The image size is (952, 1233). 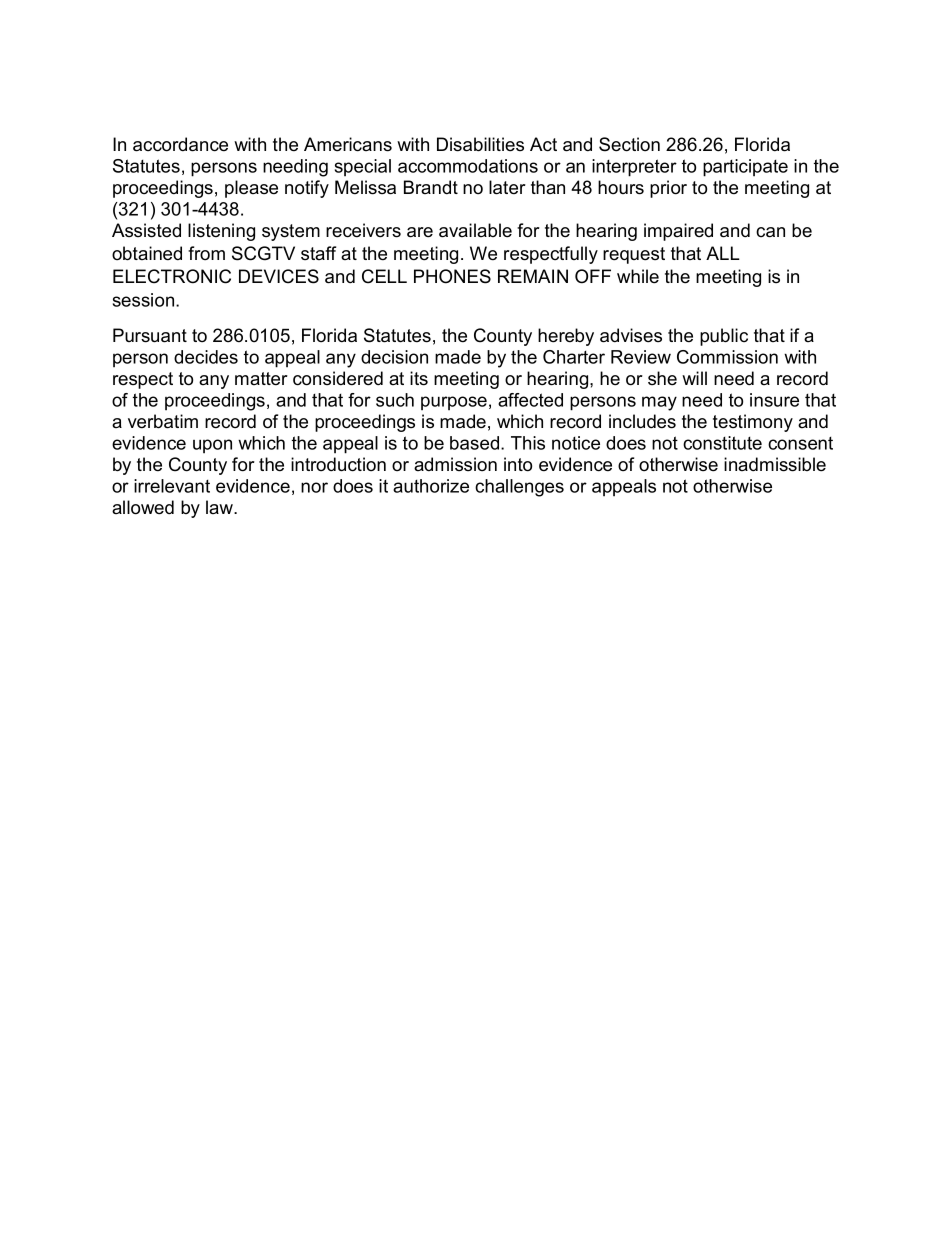 I want to click on accommodations, so click(x=468, y=166).
